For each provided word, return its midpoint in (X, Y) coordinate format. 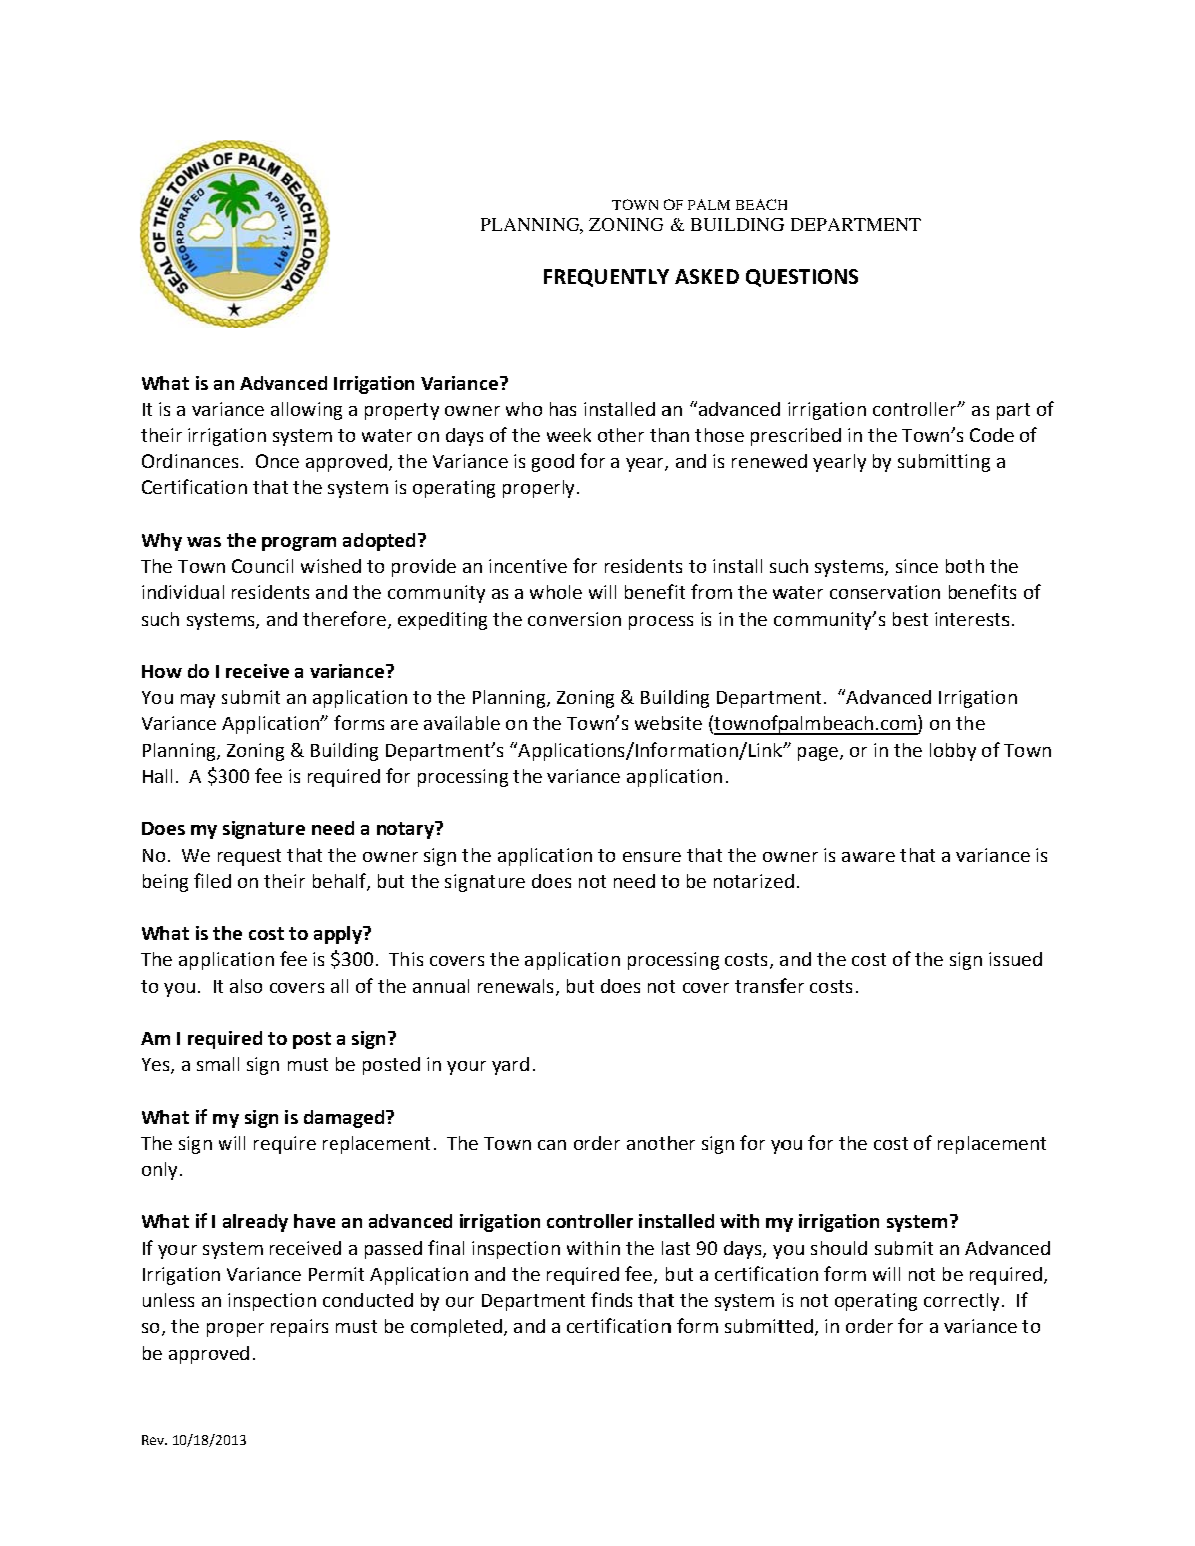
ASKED (707, 276)
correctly (961, 1302)
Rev (154, 1440)
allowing (306, 411)
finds (611, 1299)
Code (992, 435)
